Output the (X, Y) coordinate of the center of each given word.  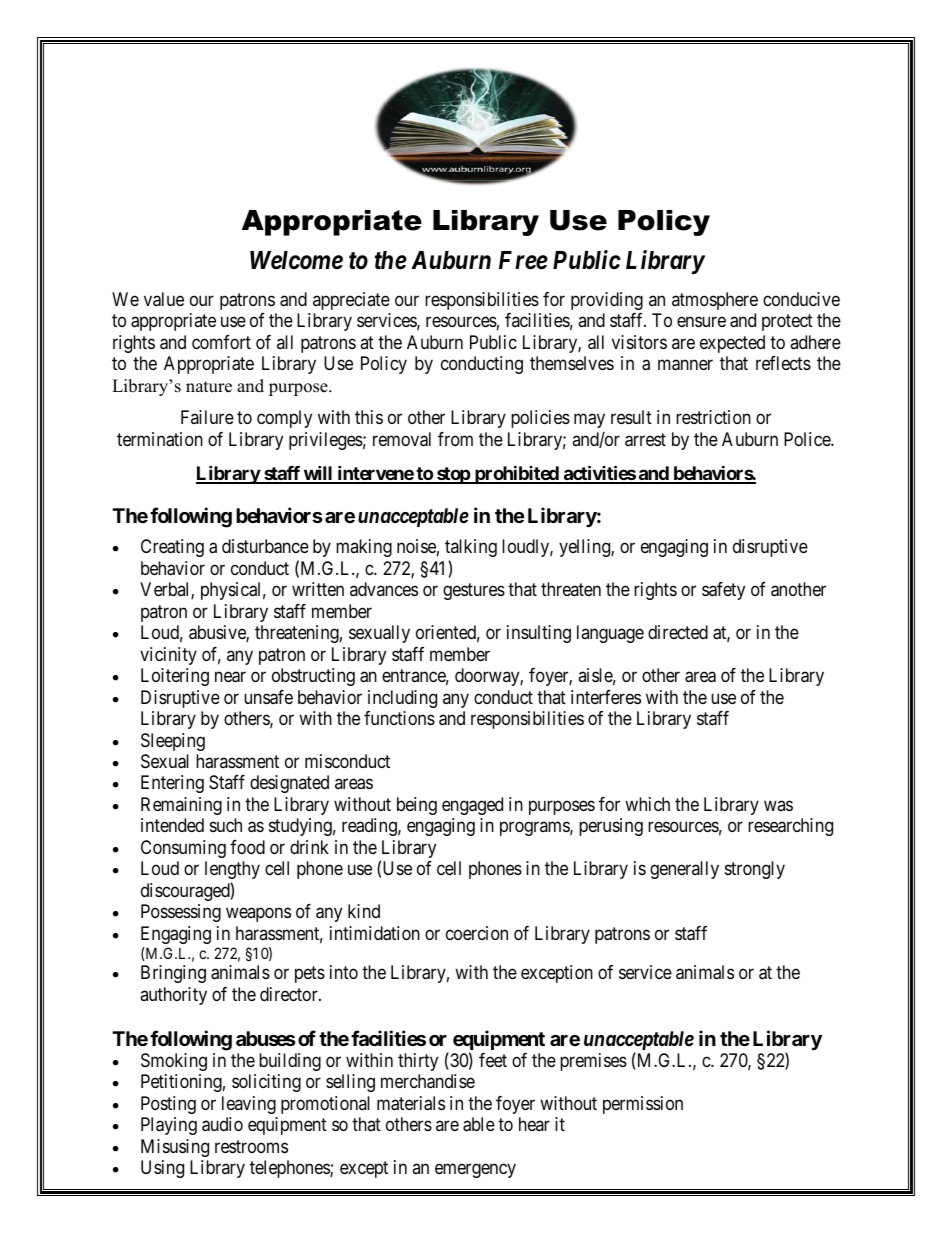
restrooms (251, 1146)
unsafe (268, 697)
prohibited (516, 474)
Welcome (296, 260)
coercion (477, 933)
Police (808, 439)
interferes (606, 697)
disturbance (265, 546)
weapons (258, 915)
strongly (755, 870)
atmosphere (715, 301)
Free (523, 260)
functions (399, 718)
